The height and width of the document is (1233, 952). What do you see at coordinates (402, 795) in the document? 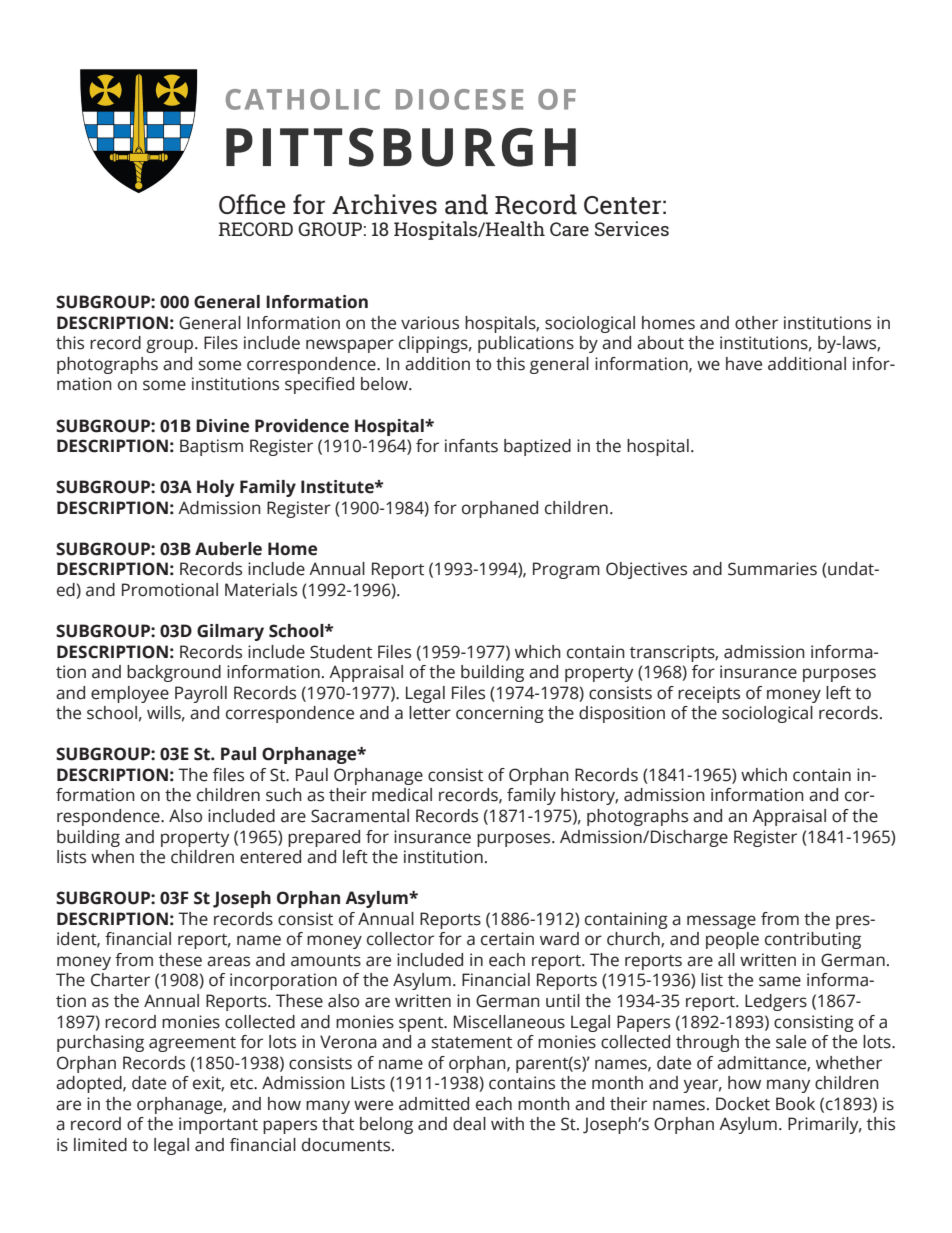
I see `medical` at bounding box center [402, 795].
